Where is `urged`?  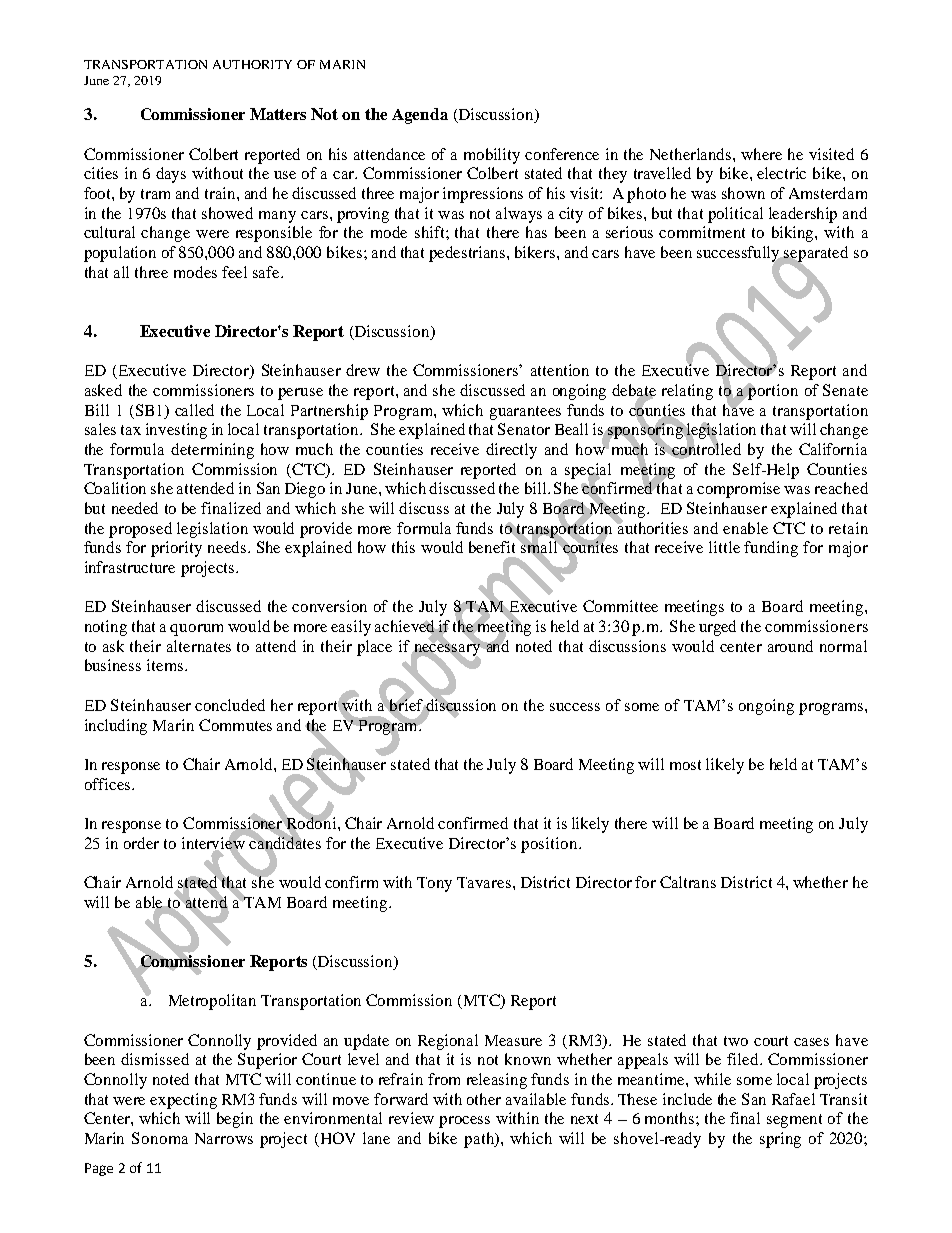
urged is located at coordinates (717, 628).
